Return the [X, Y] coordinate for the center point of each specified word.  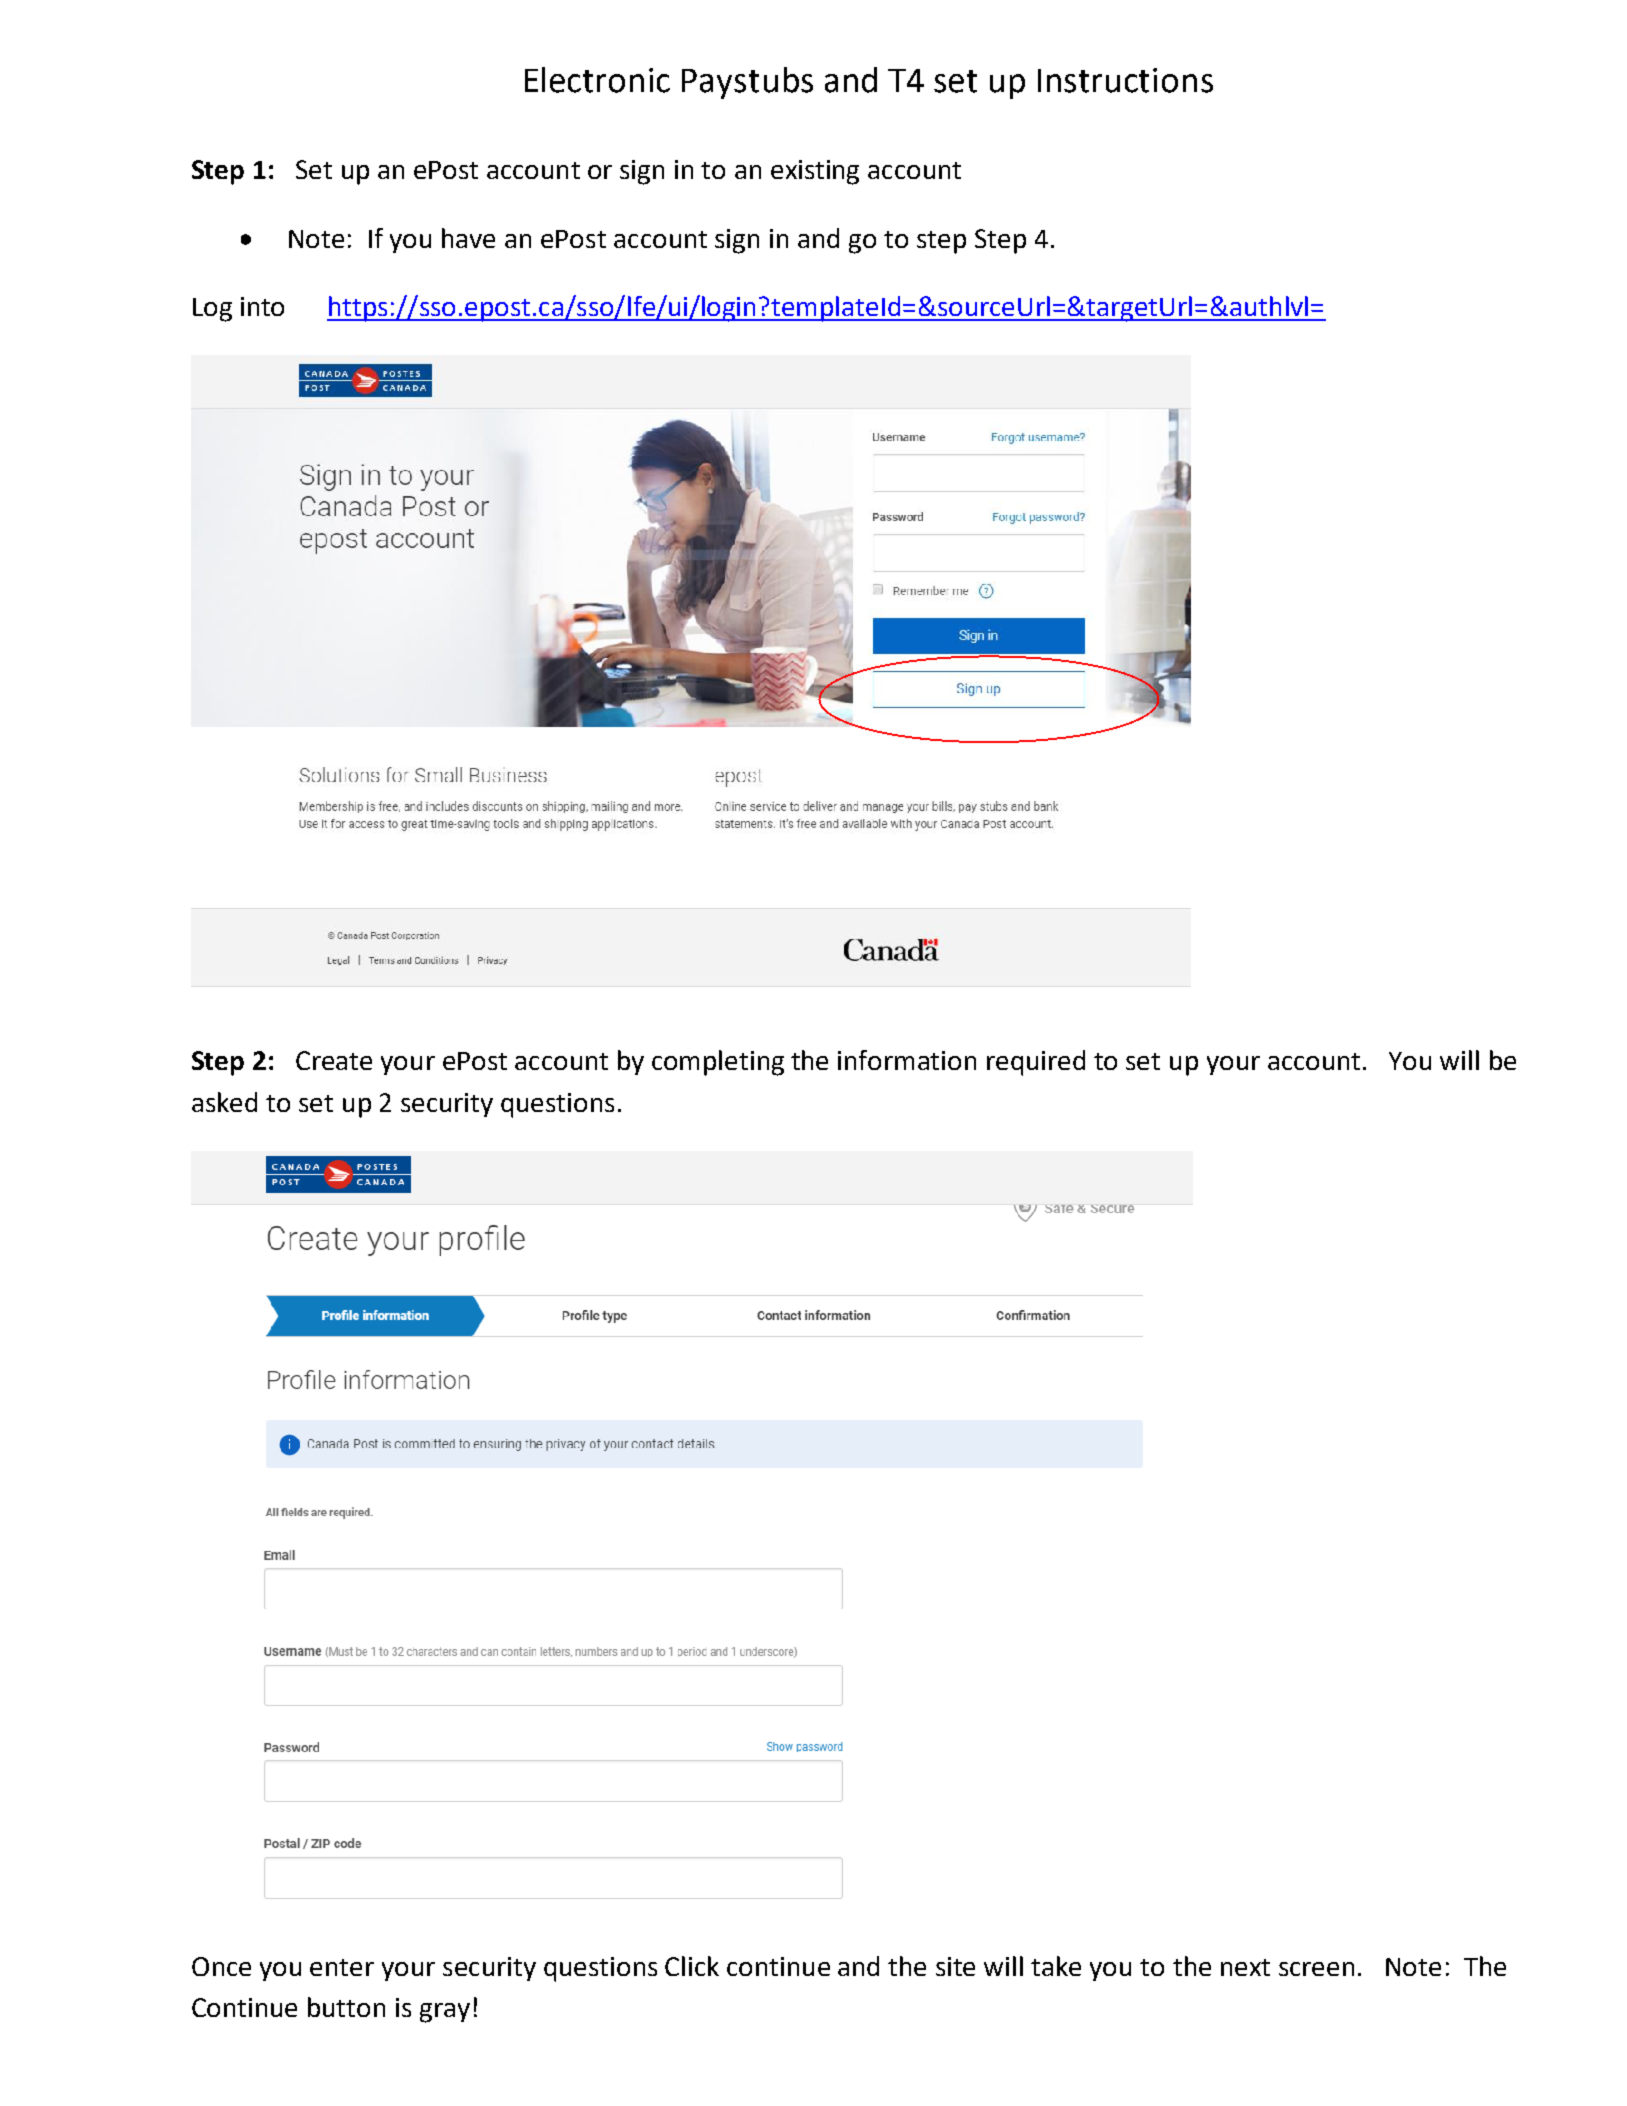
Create [334, 1060]
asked [224, 1102]
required [1036, 1063]
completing [718, 1063]
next [1245, 1967]
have [468, 238]
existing [815, 172]
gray [445, 2013]
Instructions [1125, 80]
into [262, 306]
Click [692, 1966]
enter [342, 1967]
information [907, 1060]
